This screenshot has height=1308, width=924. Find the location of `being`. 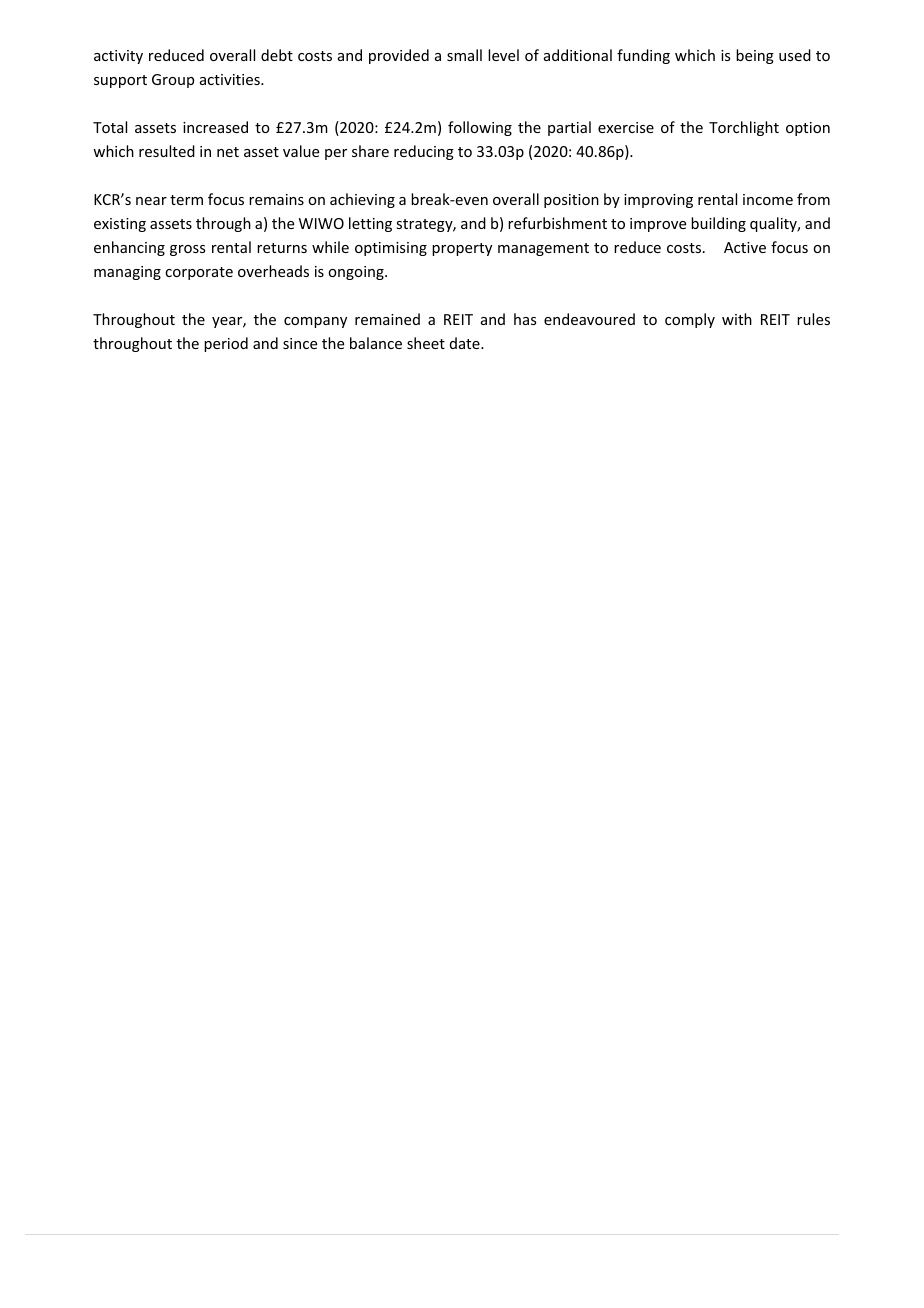

being is located at coordinates (755, 56).
